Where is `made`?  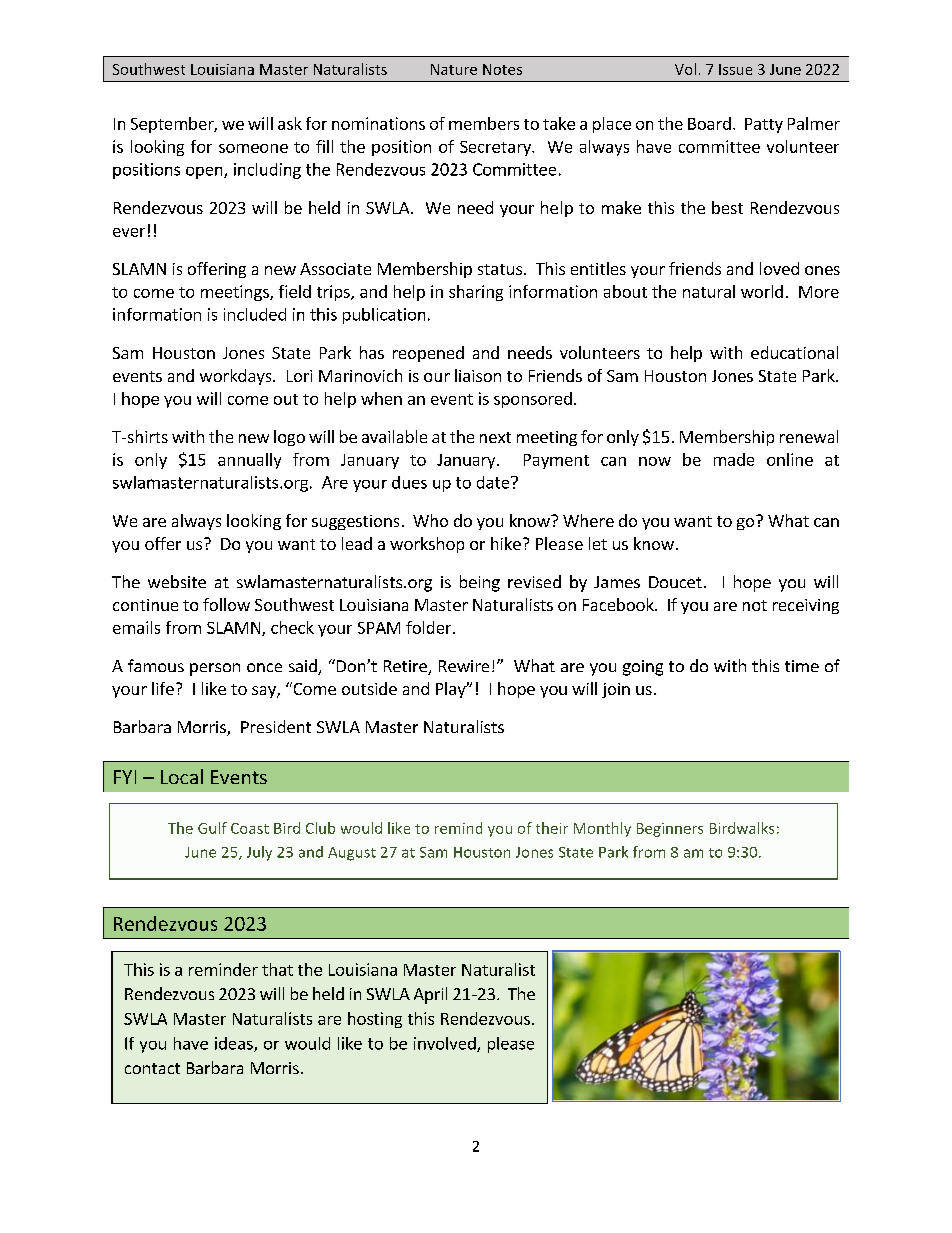
made is located at coordinates (734, 459).
